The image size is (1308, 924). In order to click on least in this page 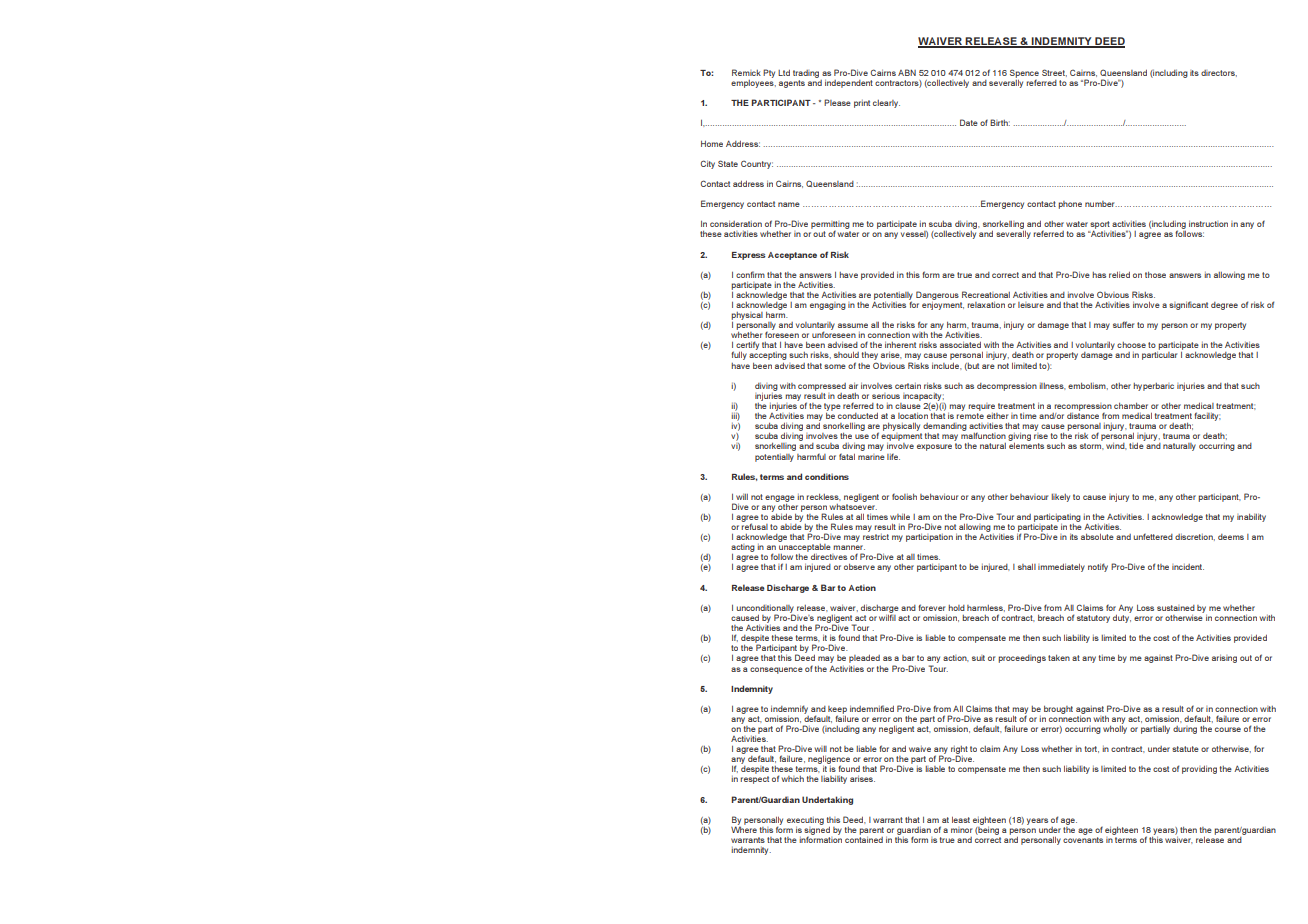, I will do `click(961, 820)`.
